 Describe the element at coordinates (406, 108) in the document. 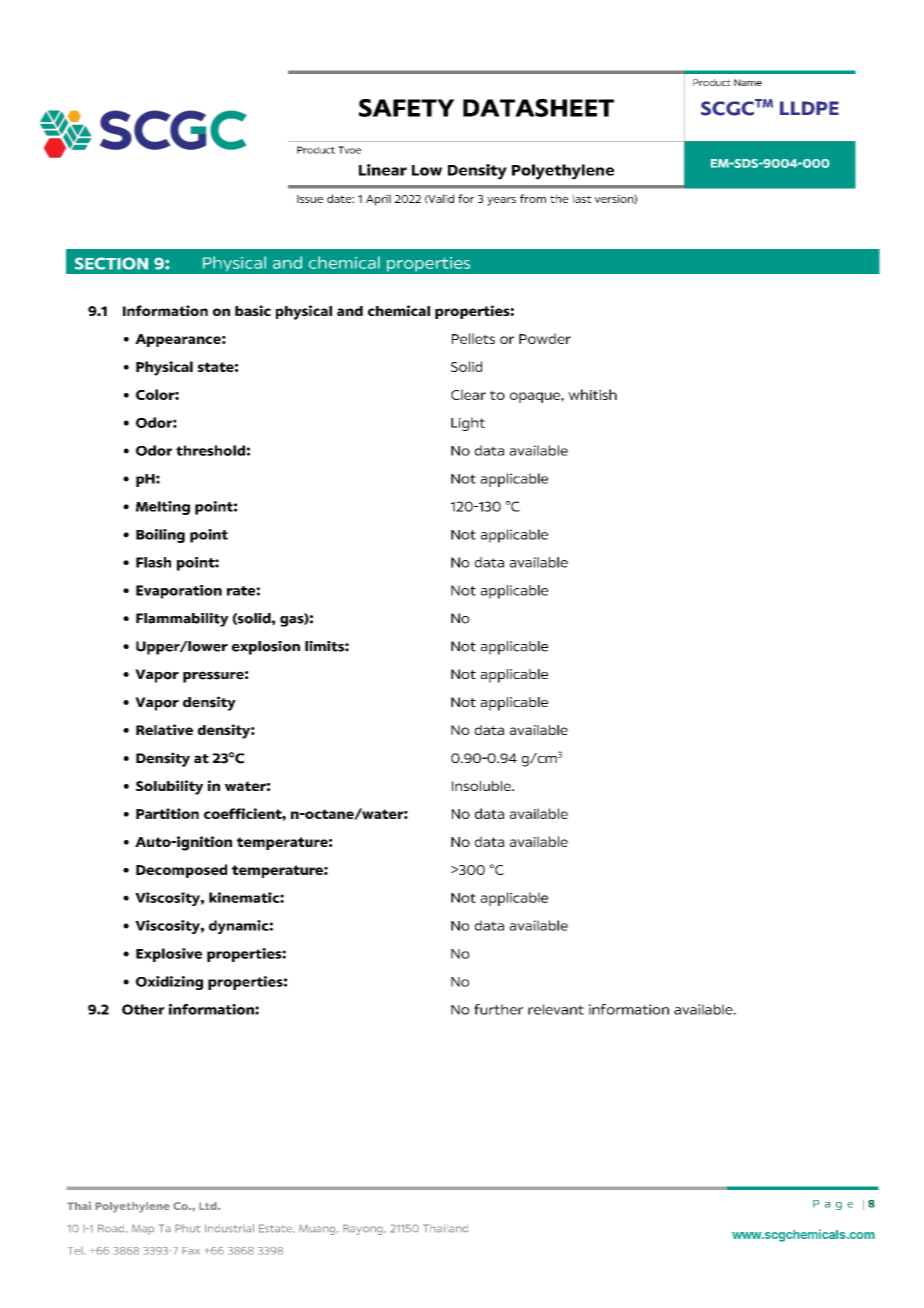

I see `SAFETY` at that location.
